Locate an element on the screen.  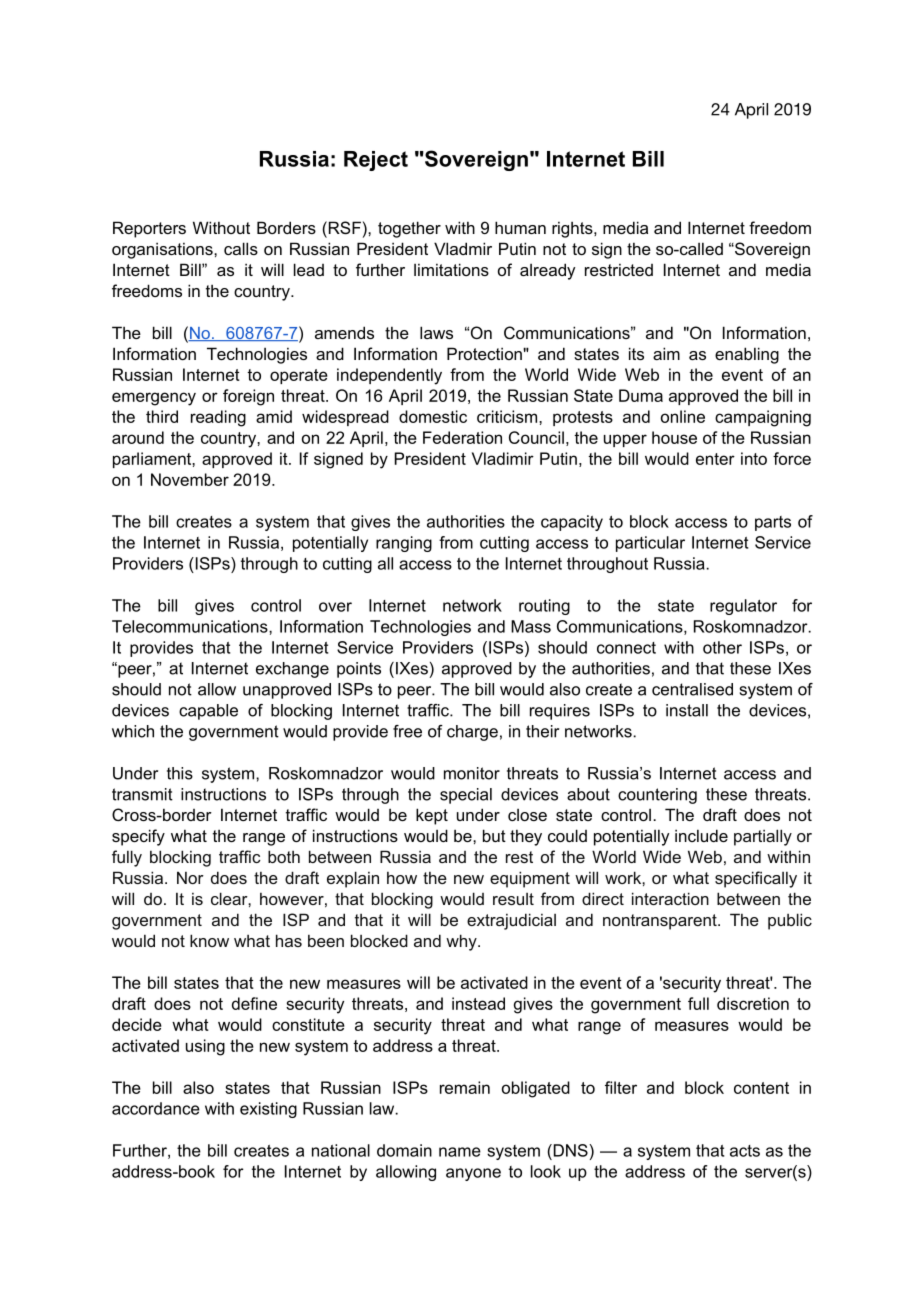
existing is located at coordinates (268, 1110).
